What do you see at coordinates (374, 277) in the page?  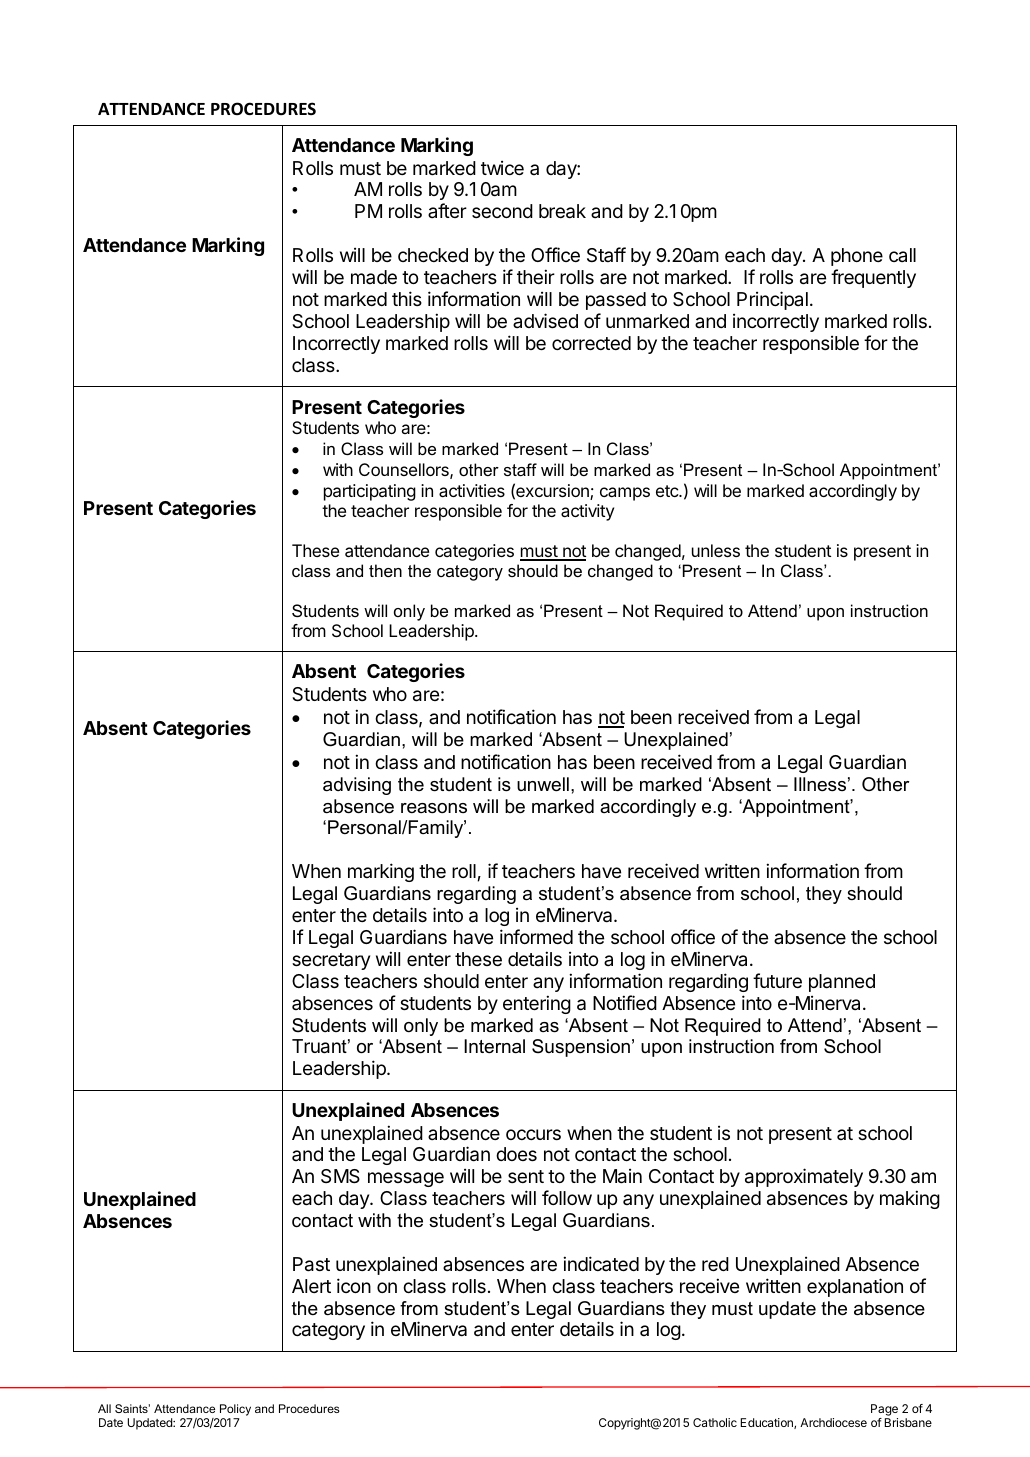 I see `made` at bounding box center [374, 277].
